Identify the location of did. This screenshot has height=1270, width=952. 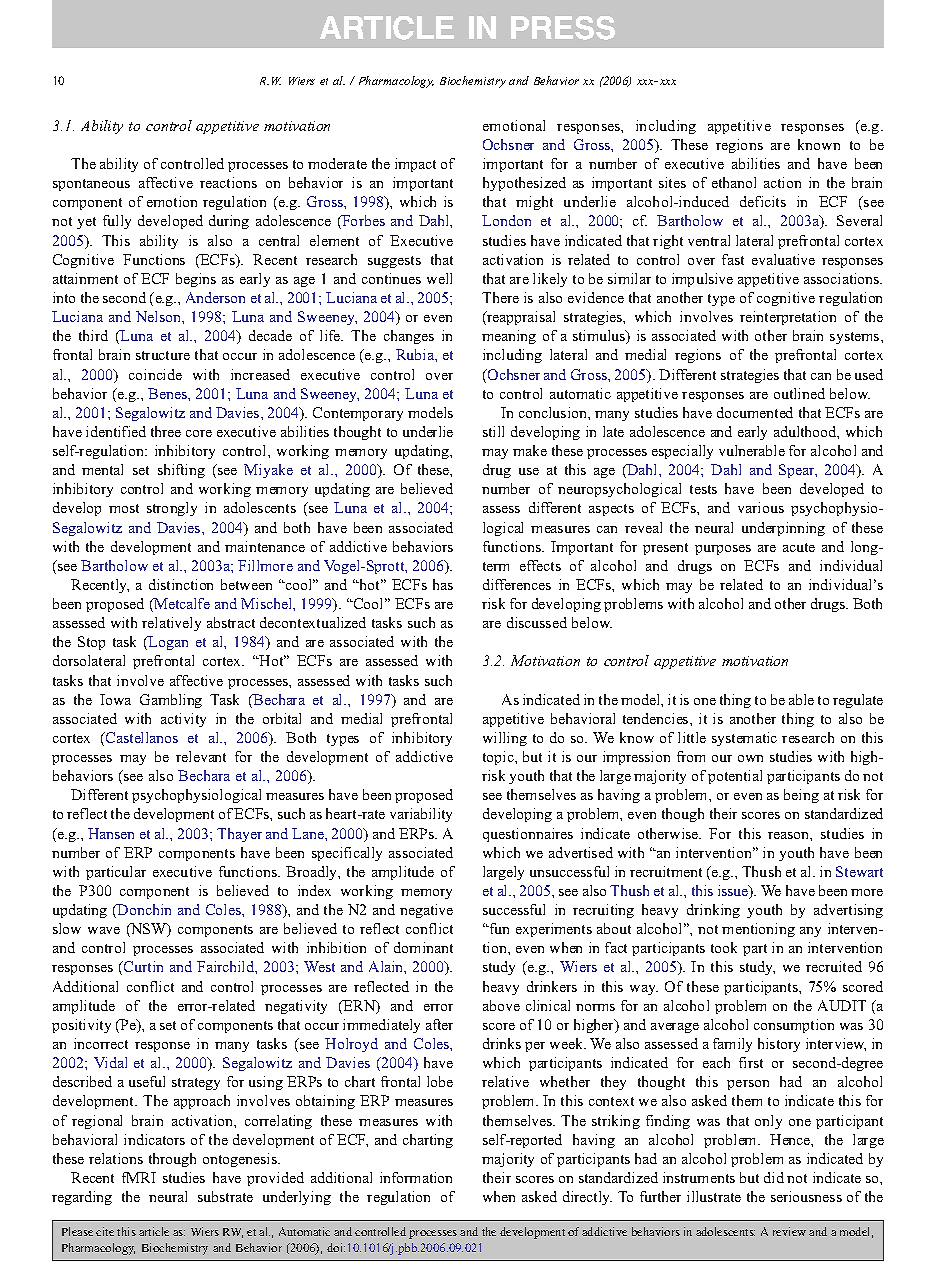
(774, 1177).
